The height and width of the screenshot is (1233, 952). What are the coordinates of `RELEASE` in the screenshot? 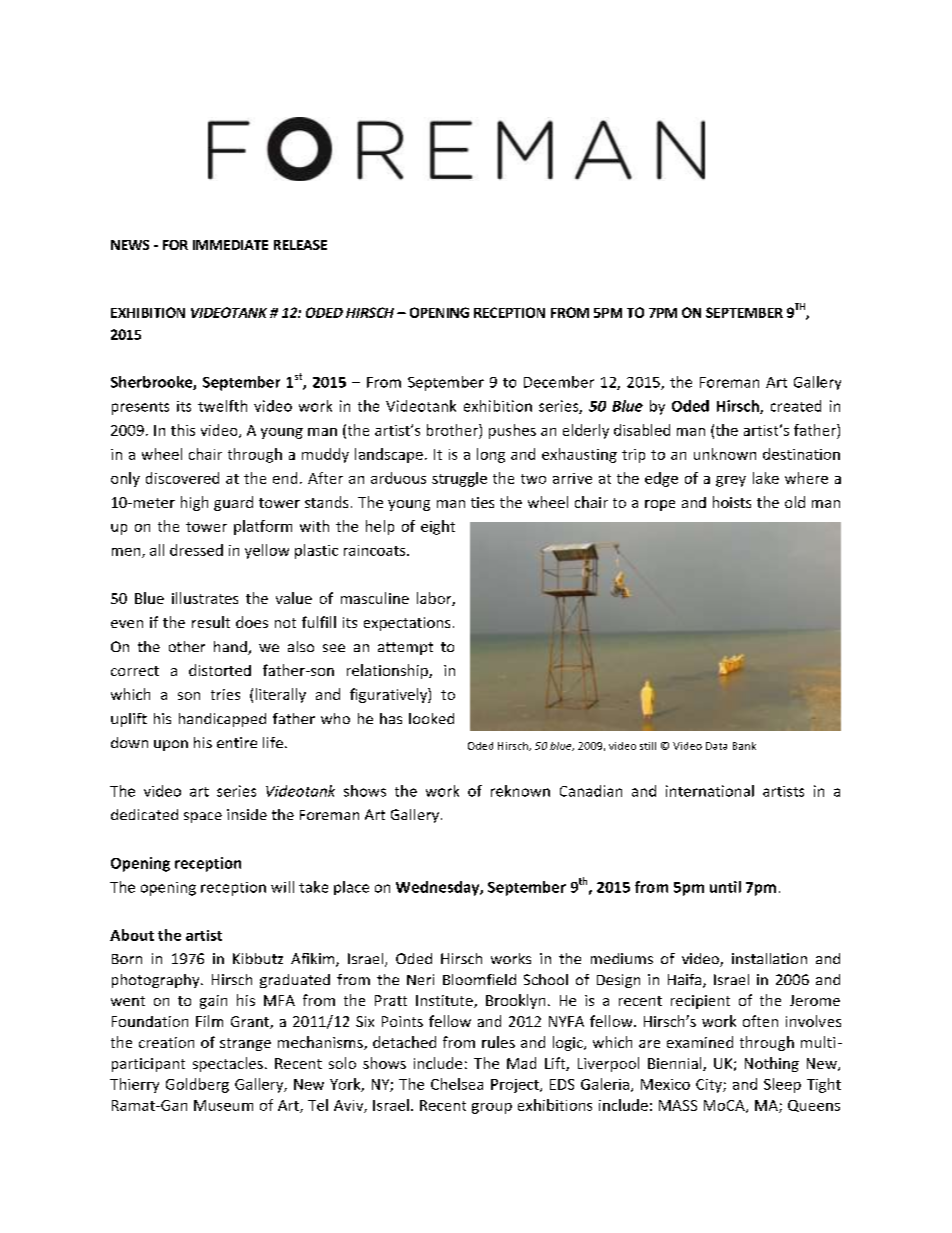 It's located at (300, 245).
